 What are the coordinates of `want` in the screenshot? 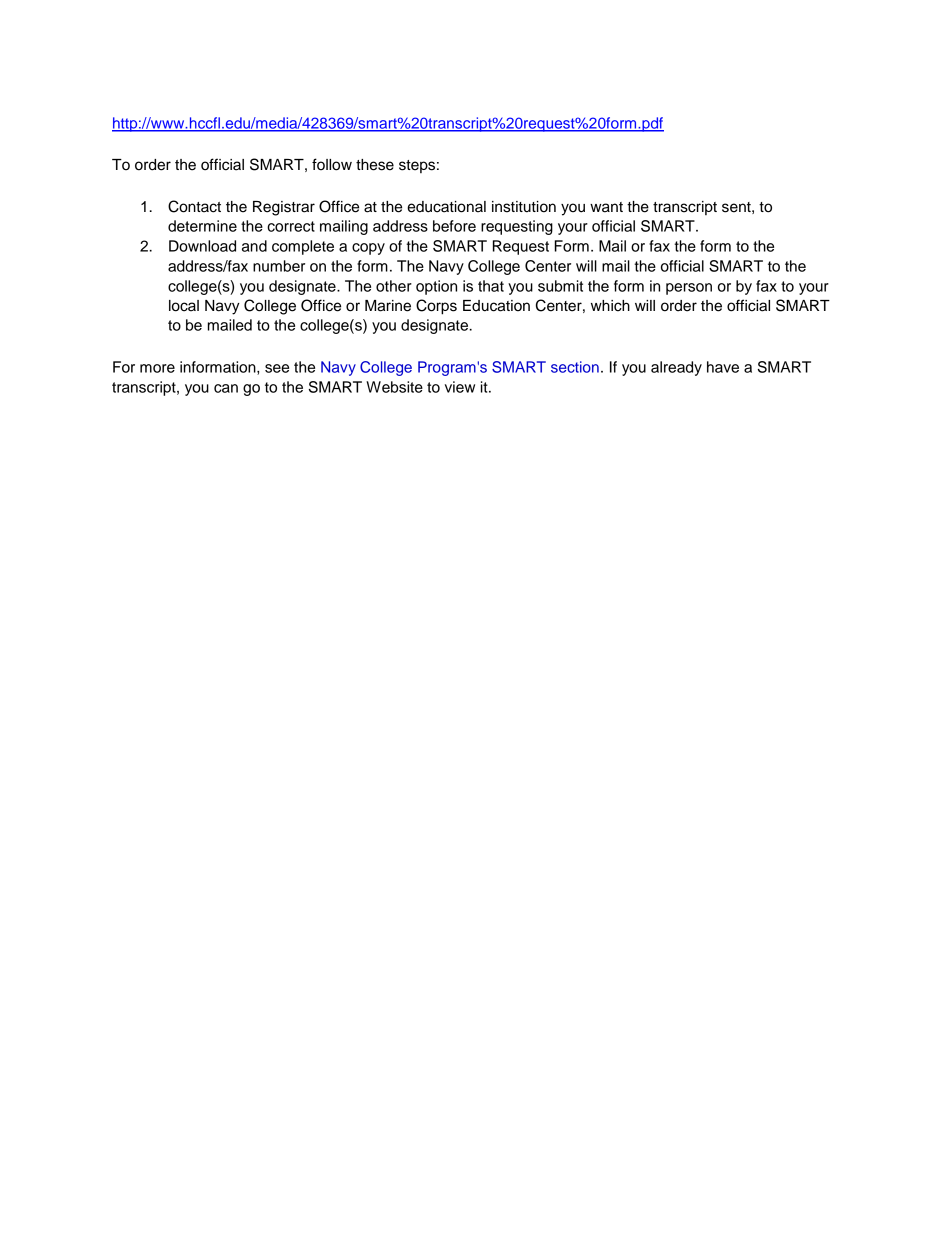 It's located at (606, 207).
